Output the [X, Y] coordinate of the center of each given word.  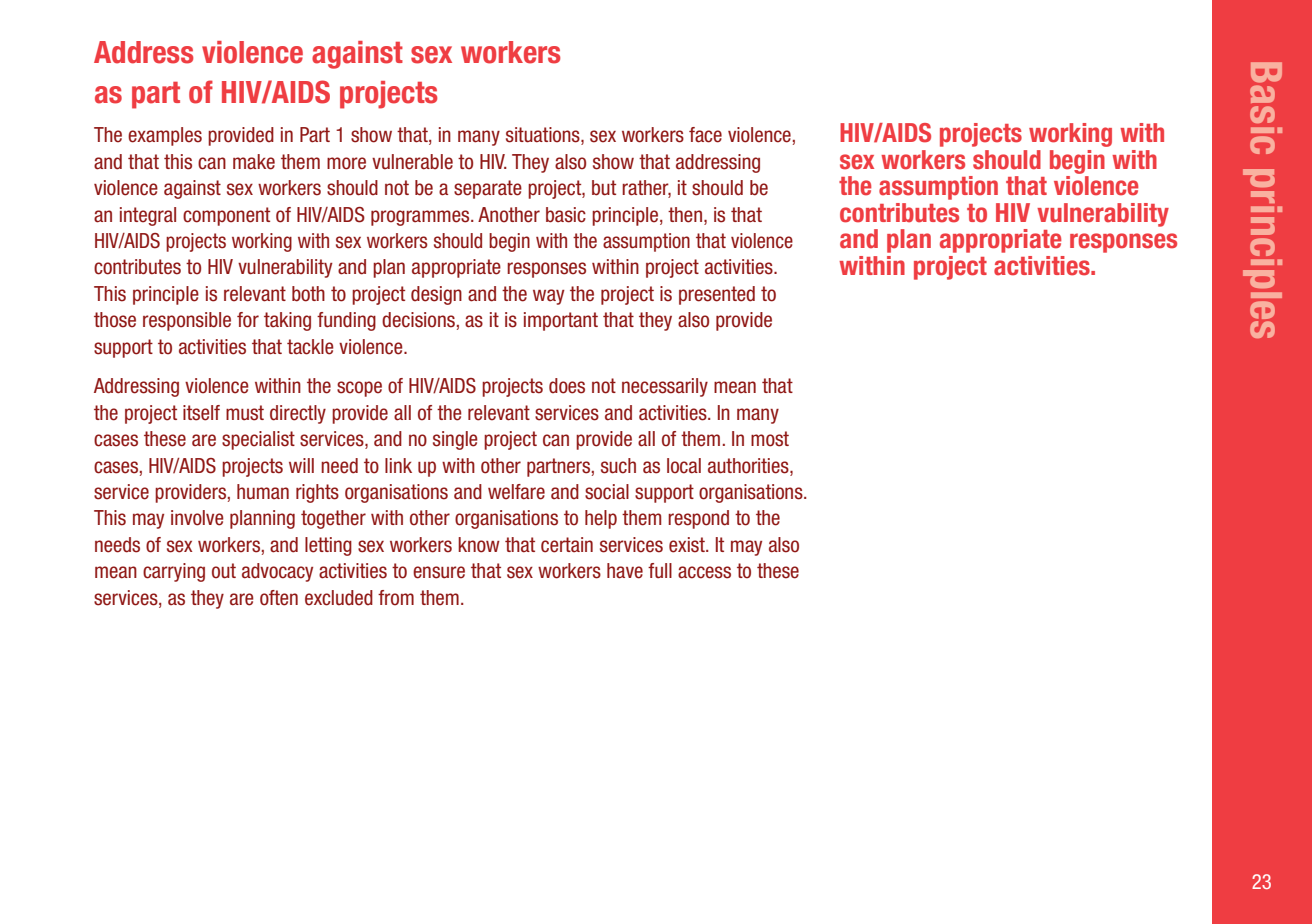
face [705, 135]
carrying [174, 572]
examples [165, 136]
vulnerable [412, 162]
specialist [258, 440]
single [455, 440]
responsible [187, 321]
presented [717, 295]
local [684, 466]
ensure [439, 572]
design [436, 295]
